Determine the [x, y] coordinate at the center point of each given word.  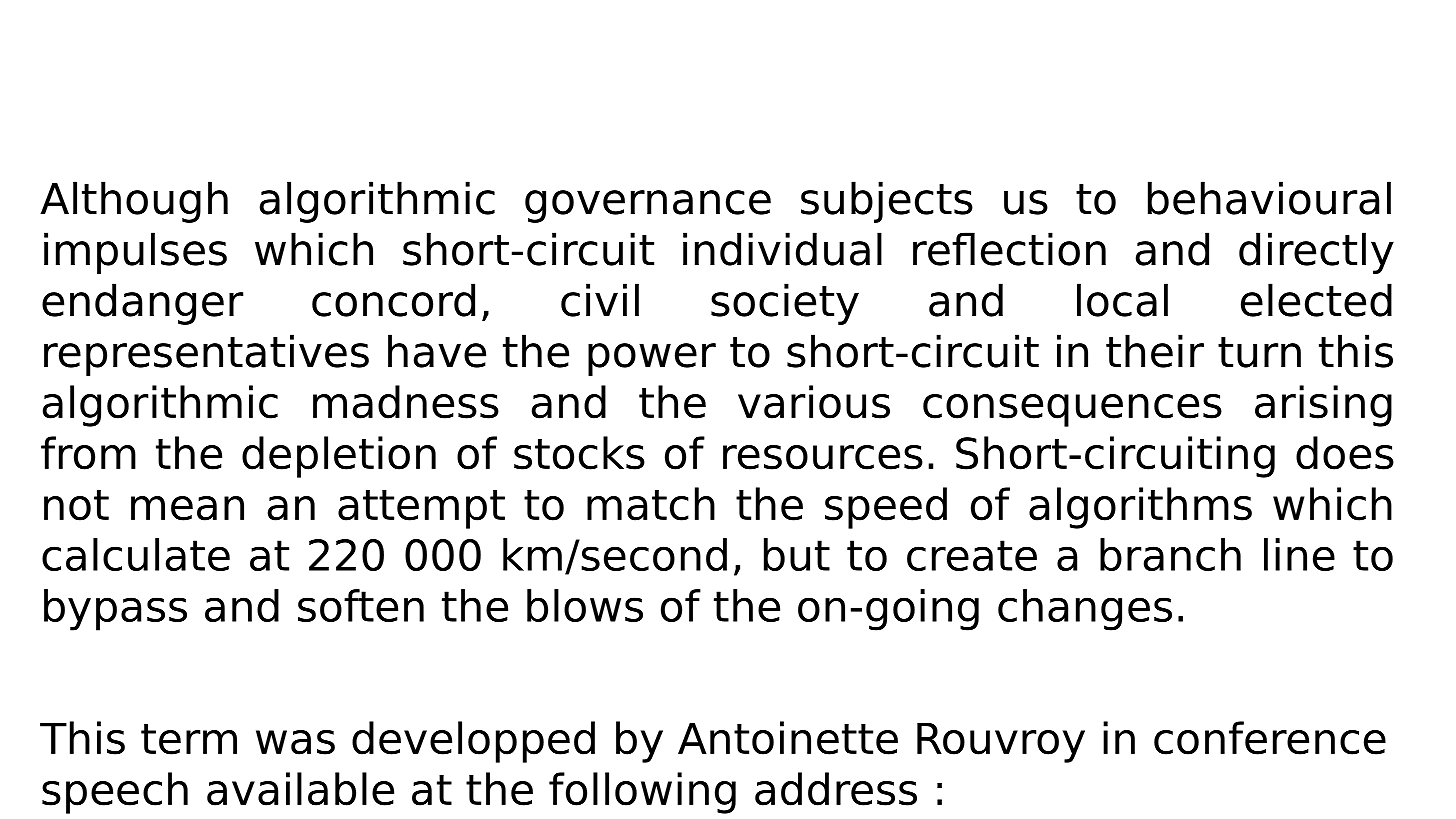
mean [187, 508]
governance [648, 206]
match [651, 504]
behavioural [1269, 198]
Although [134, 202]
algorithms [1140, 508]
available [300, 789]
